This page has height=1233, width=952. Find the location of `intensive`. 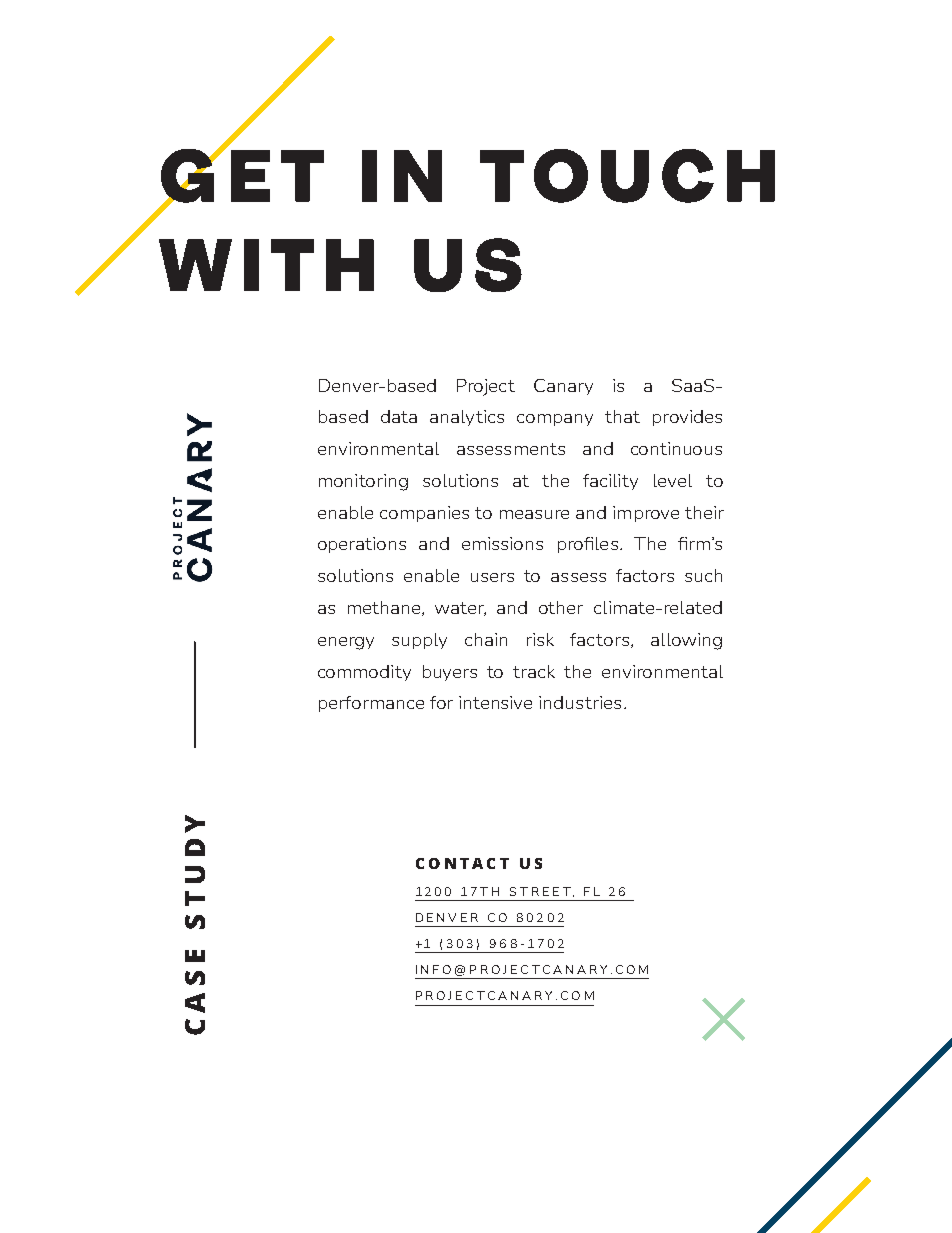

intensive is located at coordinates (495, 702).
